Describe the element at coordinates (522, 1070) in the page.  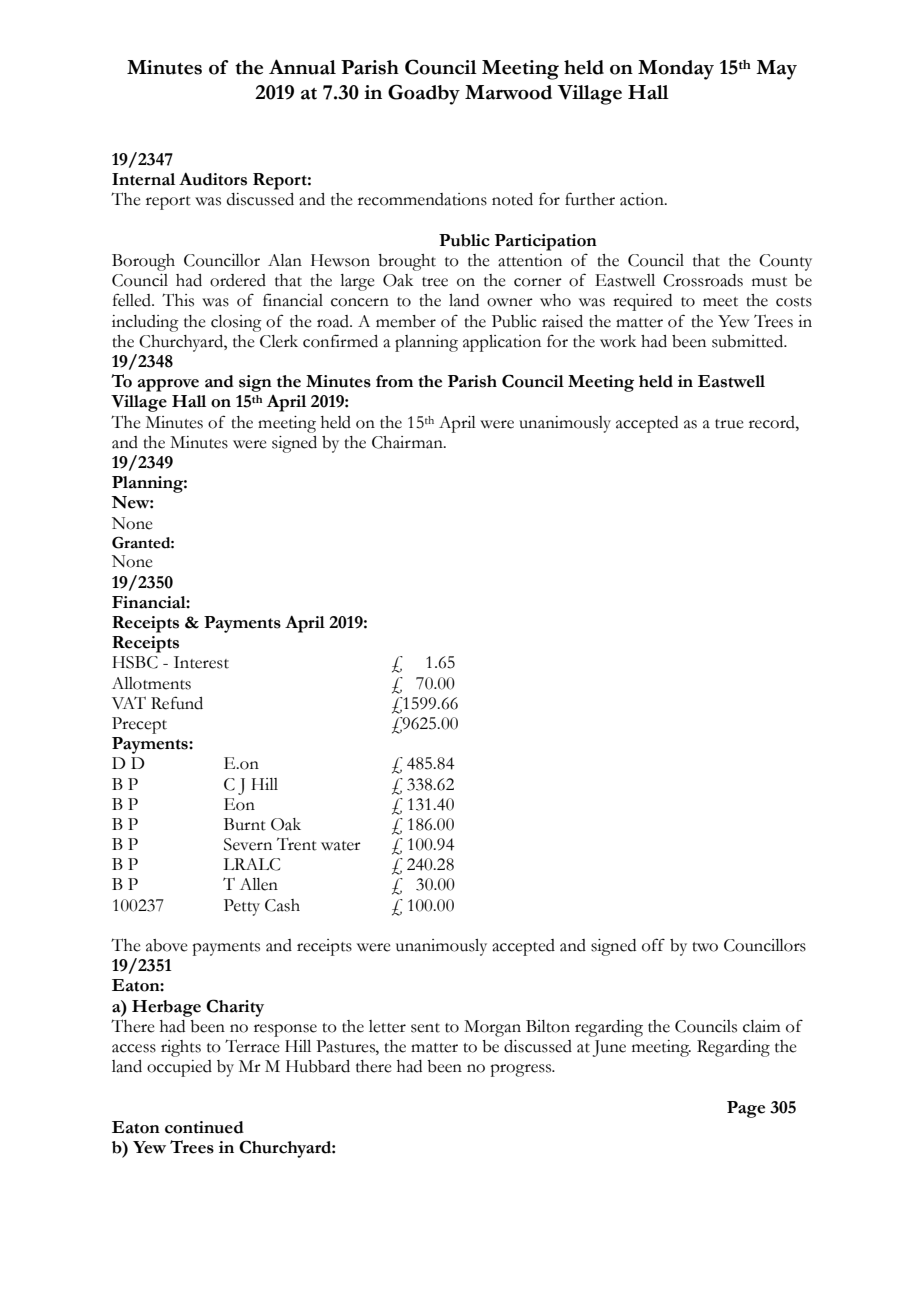
I see `progress` at that location.
